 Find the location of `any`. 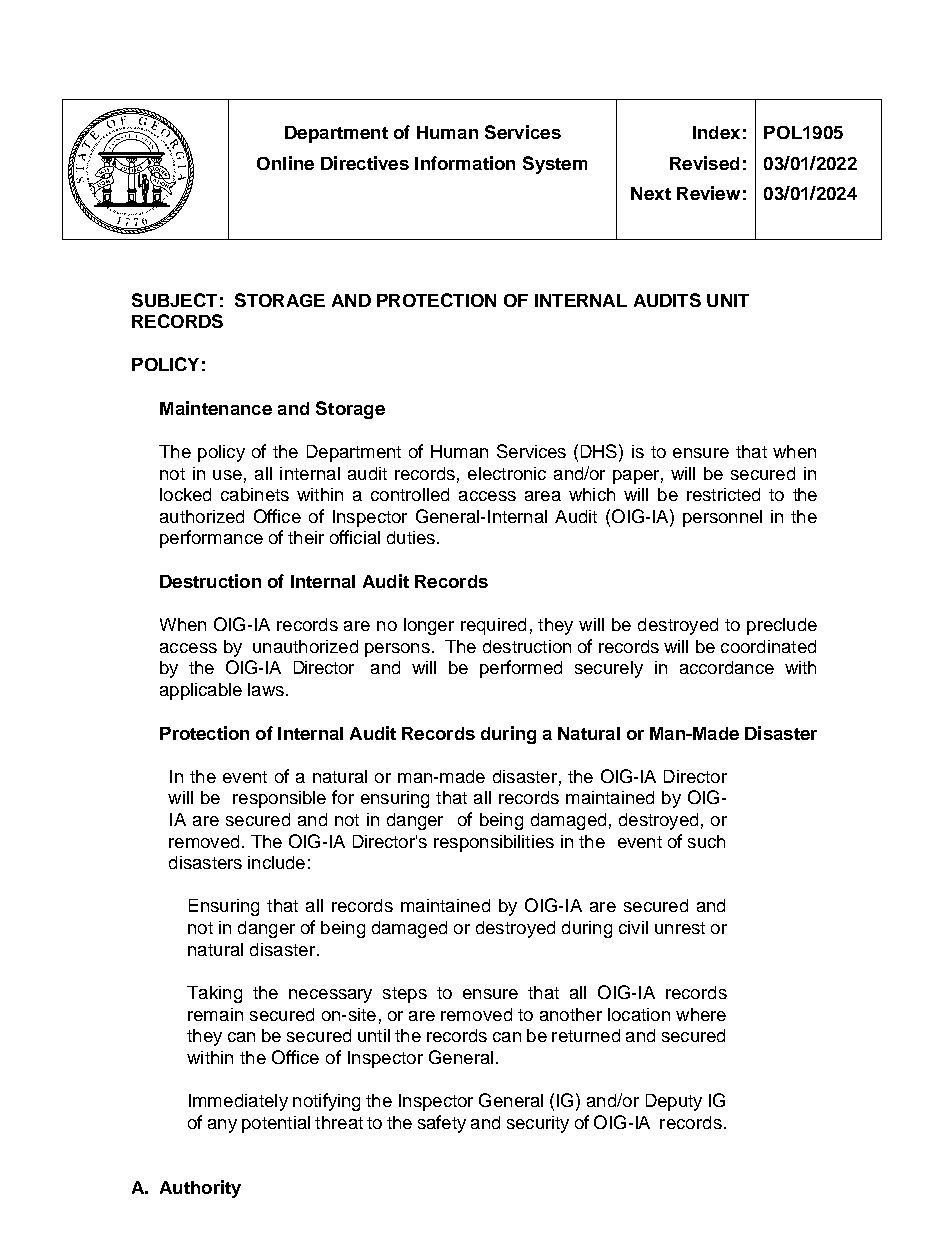

any is located at coordinates (222, 1126).
